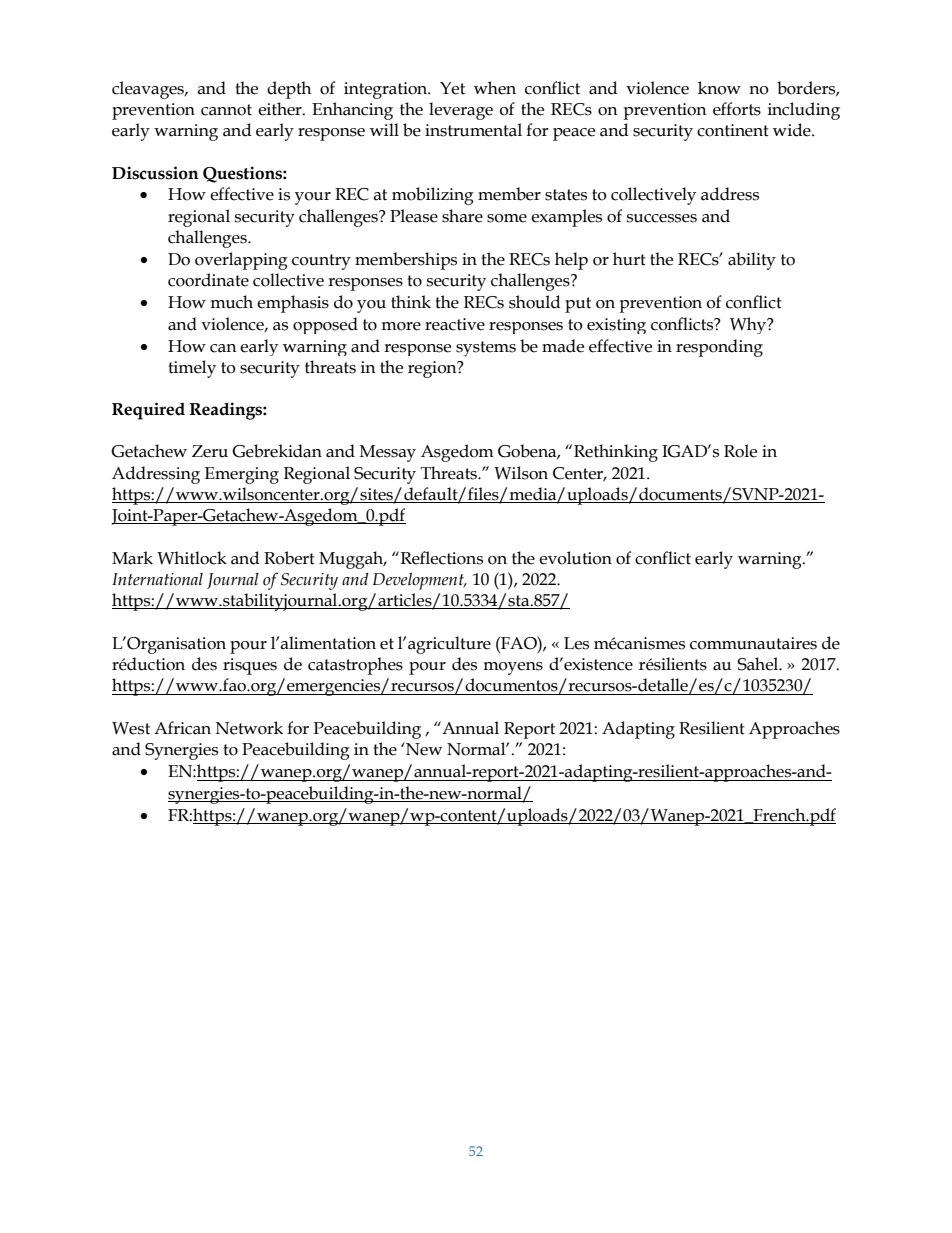  I want to click on much, so click(231, 302).
